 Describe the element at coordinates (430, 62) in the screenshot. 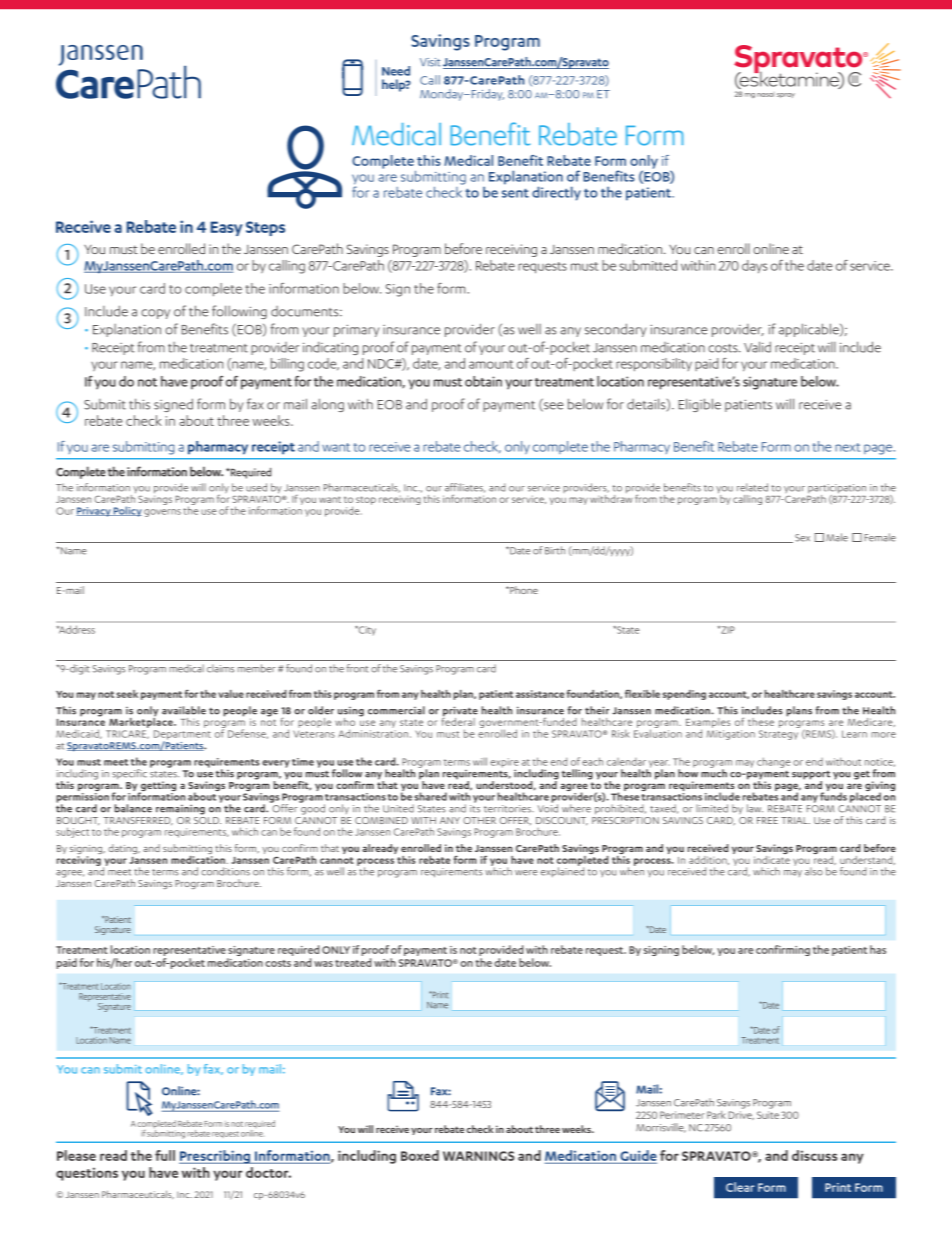

I see `Visit` at that location.
